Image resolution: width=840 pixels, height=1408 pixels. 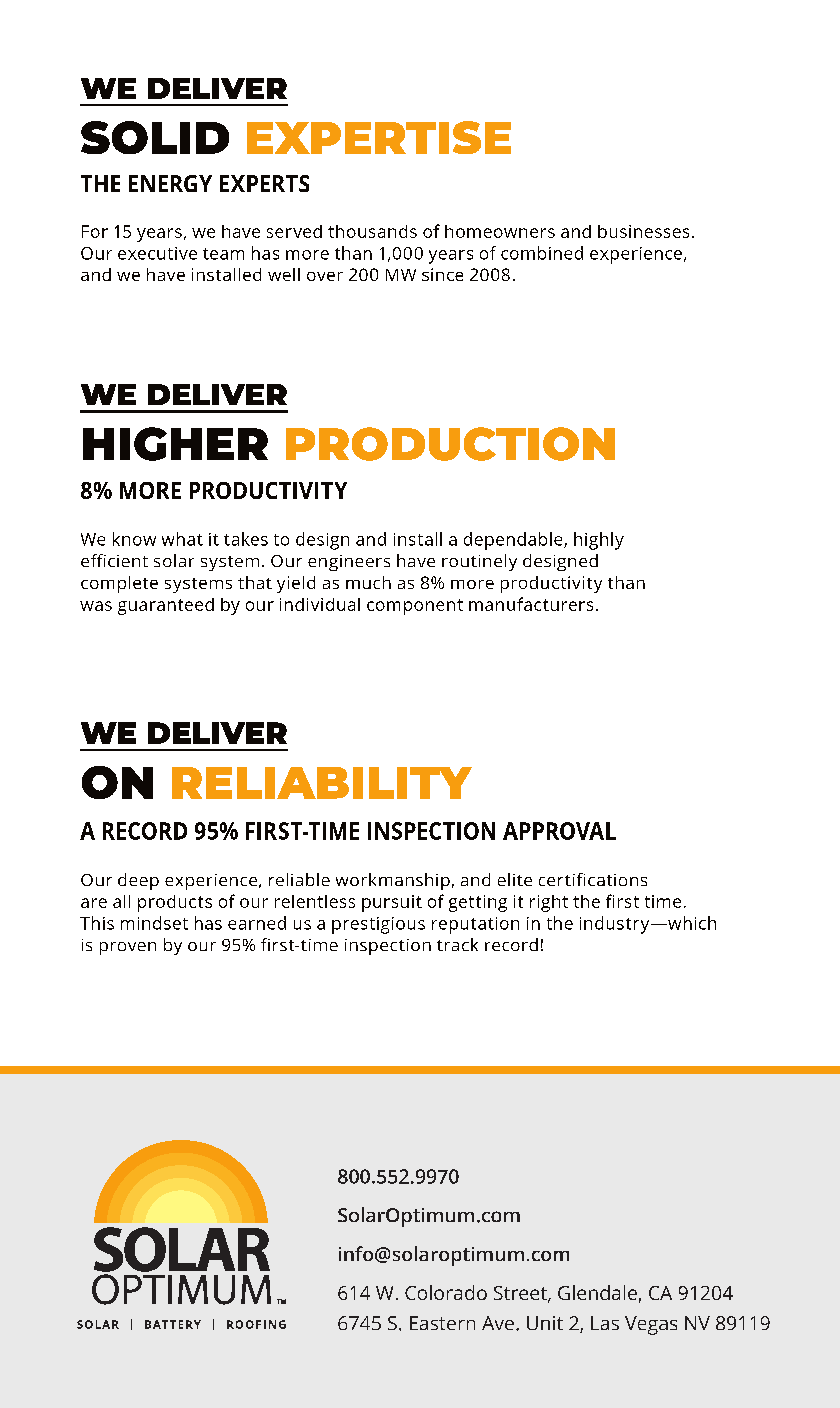 I want to click on EXPERTISE, so click(x=379, y=137).
